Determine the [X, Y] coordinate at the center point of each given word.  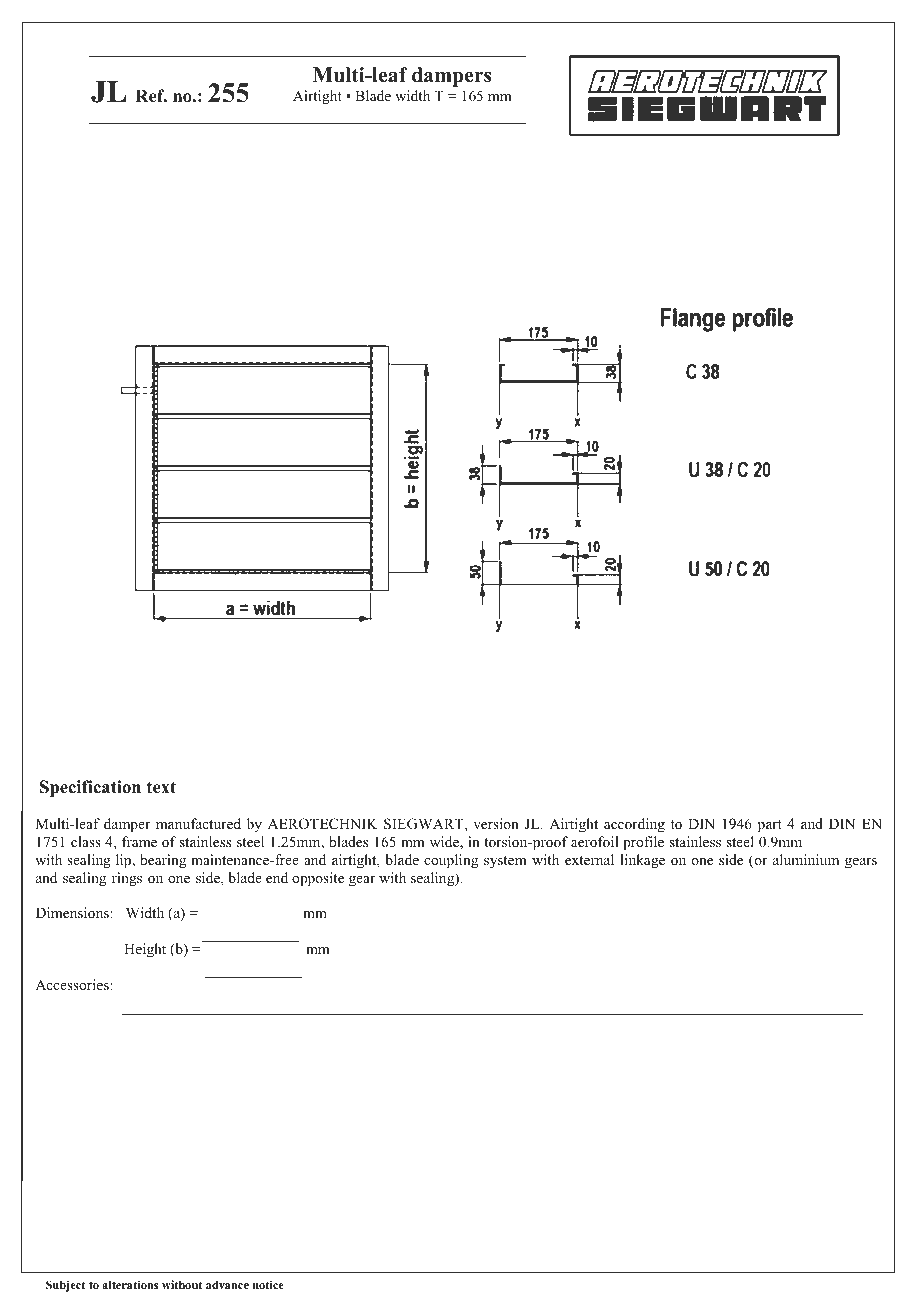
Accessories [73, 984]
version [496, 823]
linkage [642, 861]
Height [145, 950]
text [161, 787]
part [770, 826]
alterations [130, 1284]
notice [268, 1284]
